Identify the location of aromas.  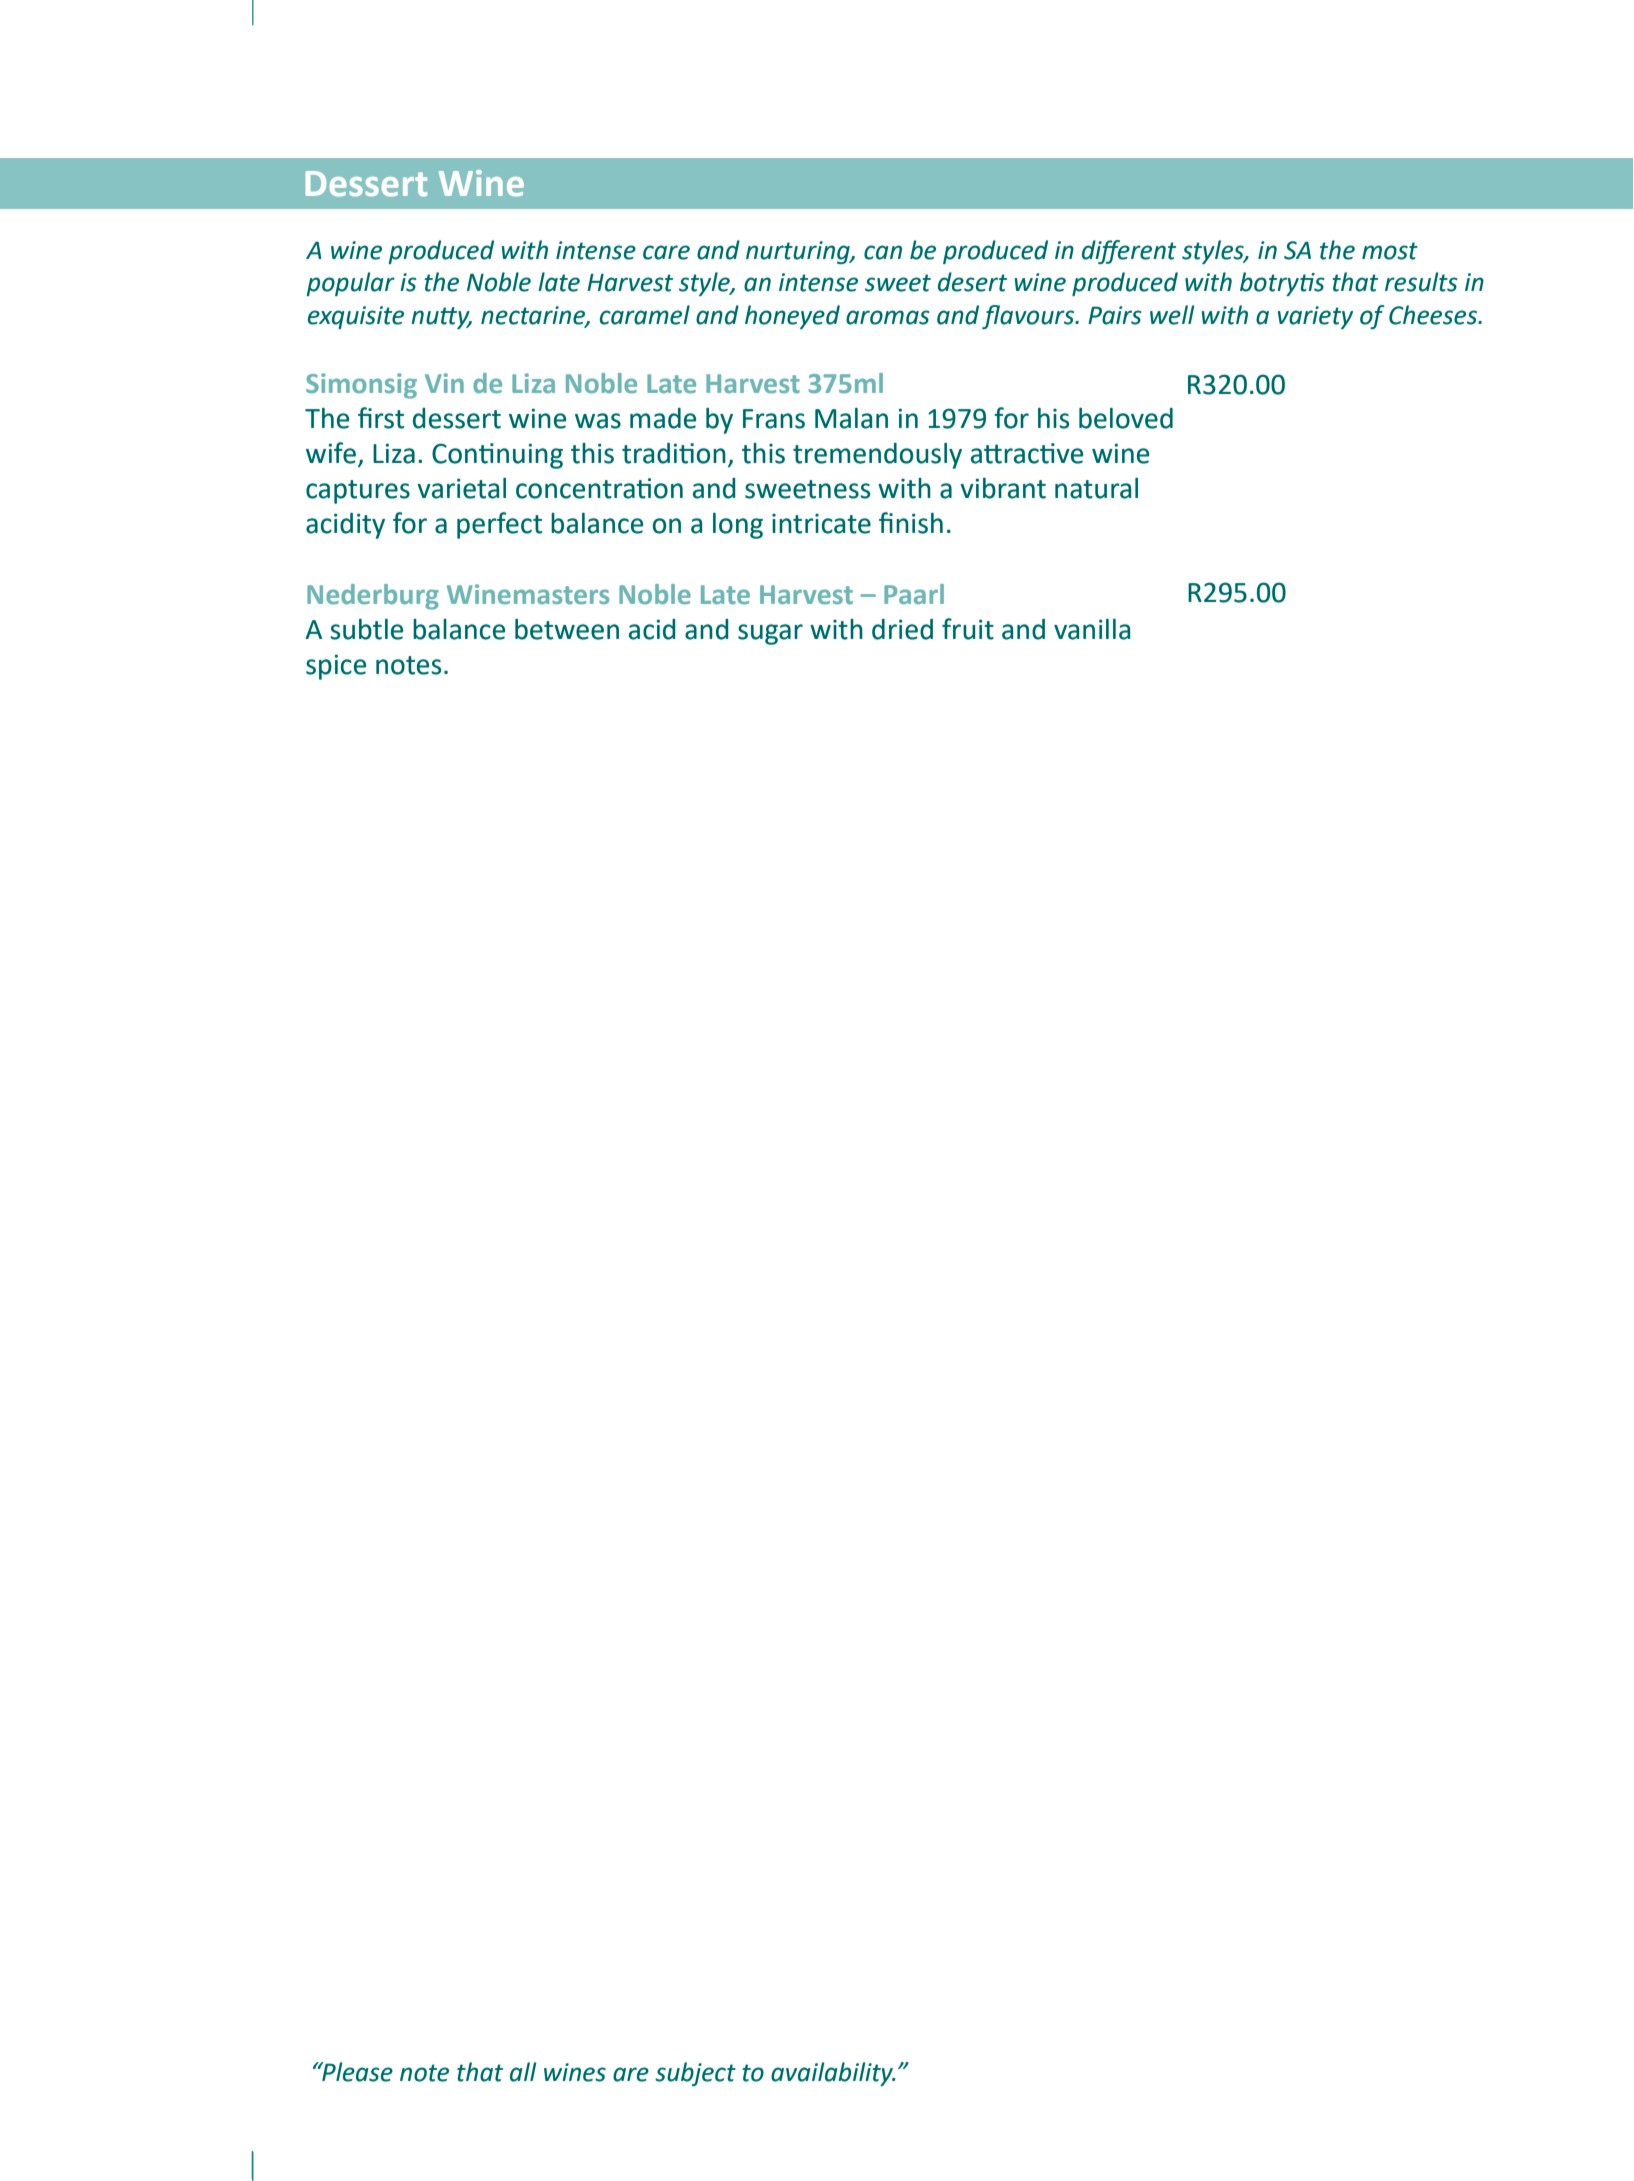
(888, 317).
